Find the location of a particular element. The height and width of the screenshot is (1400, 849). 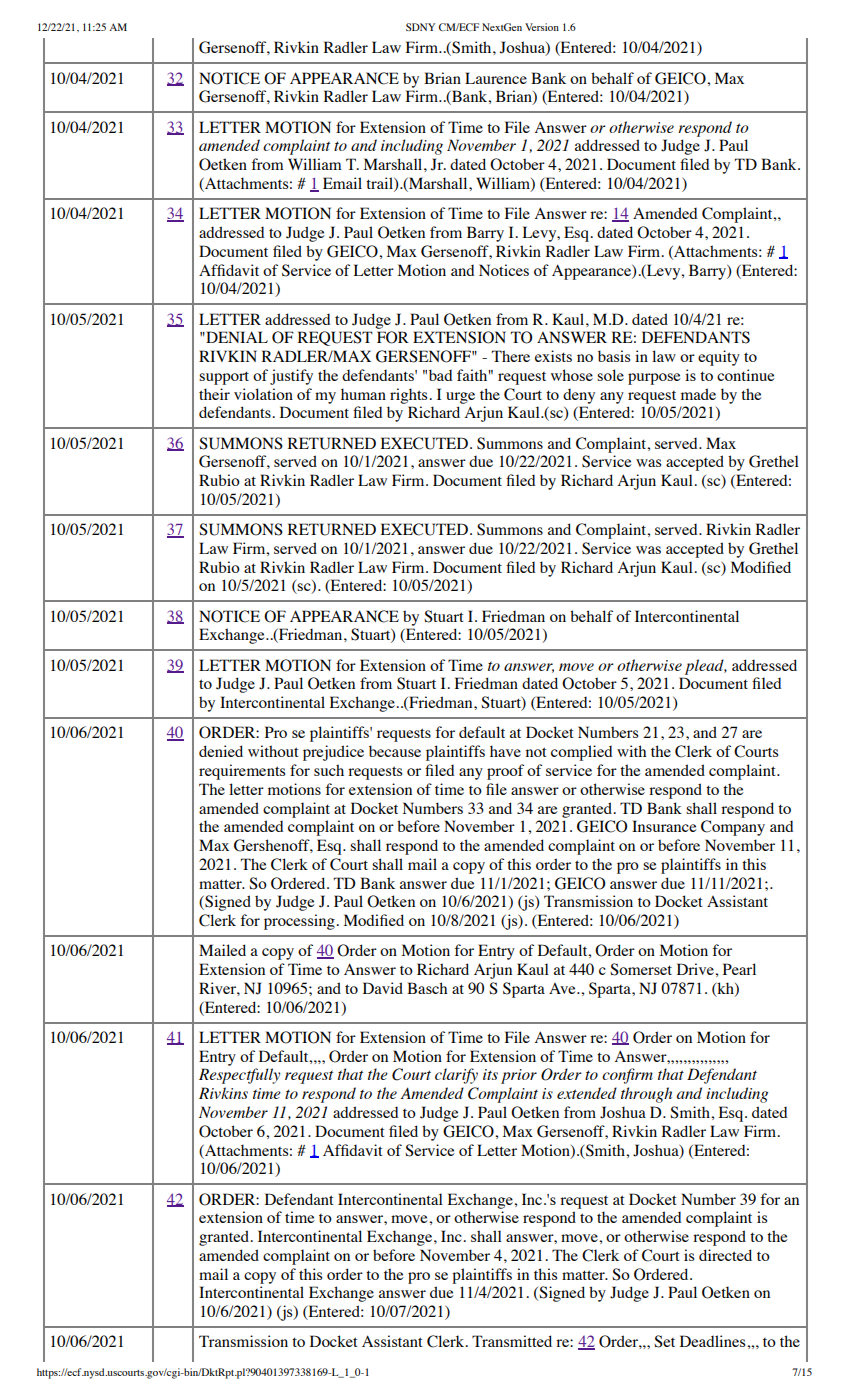

SDNY is located at coordinates (420, 27).
